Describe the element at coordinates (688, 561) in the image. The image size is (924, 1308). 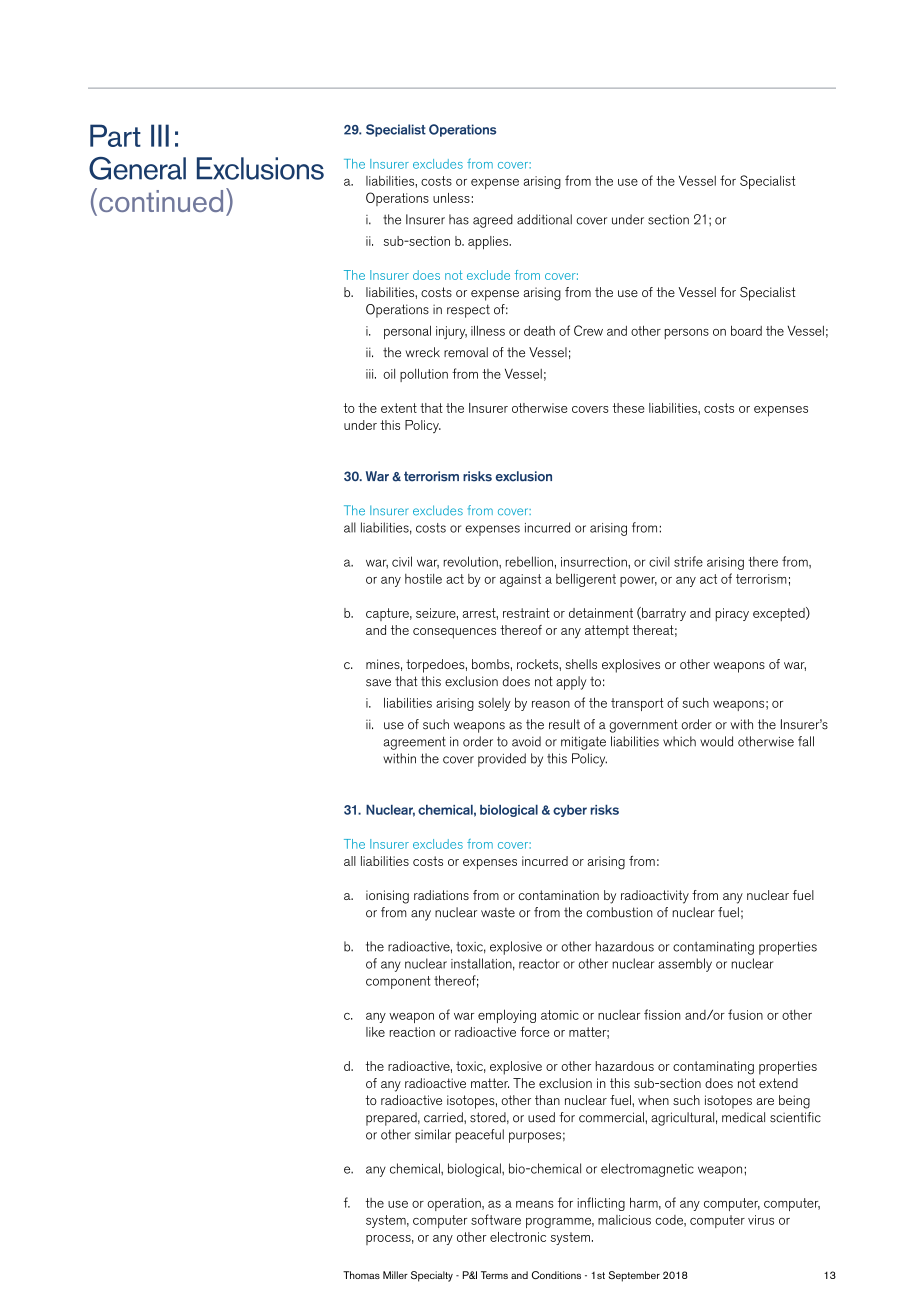
I see `strife` at that location.
